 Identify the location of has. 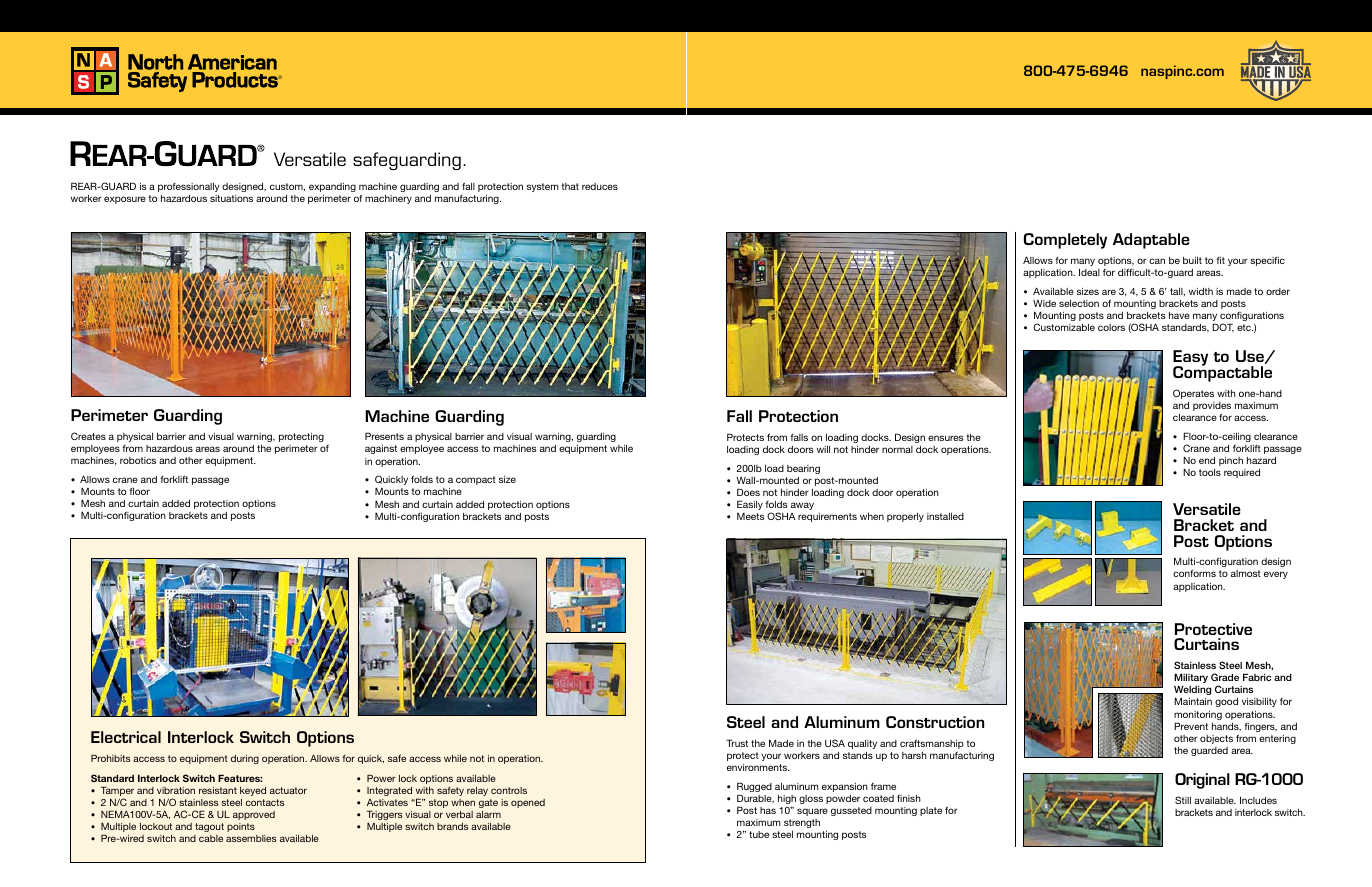
(768, 810).
